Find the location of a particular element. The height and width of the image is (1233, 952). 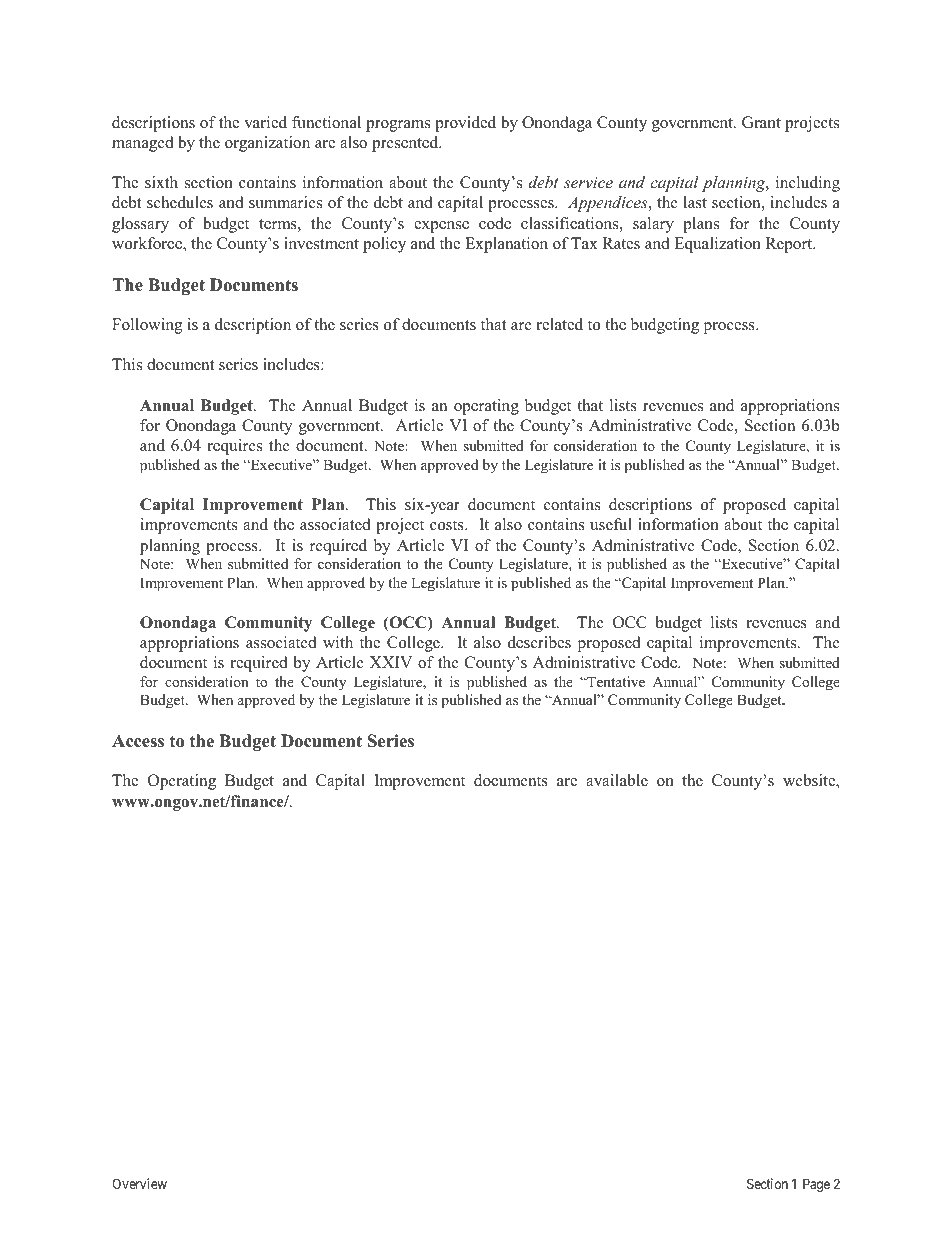

Grant is located at coordinates (761, 122).
